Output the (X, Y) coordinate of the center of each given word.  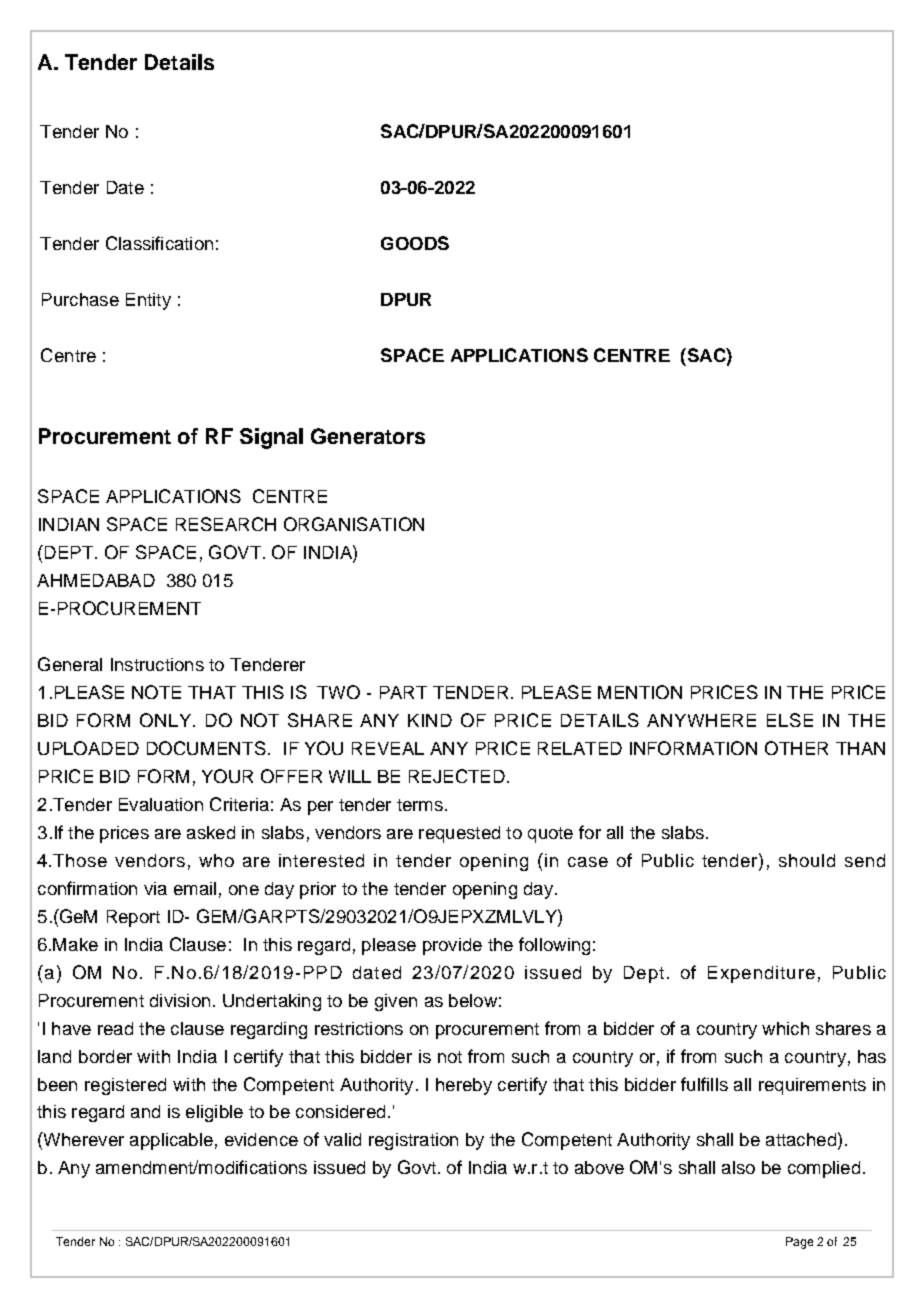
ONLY (167, 720)
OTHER (796, 748)
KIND (430, 720)
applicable (171, 1141)
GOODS (415, 243)
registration (413, 1141)
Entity (148, 301)
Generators (368, 436)
